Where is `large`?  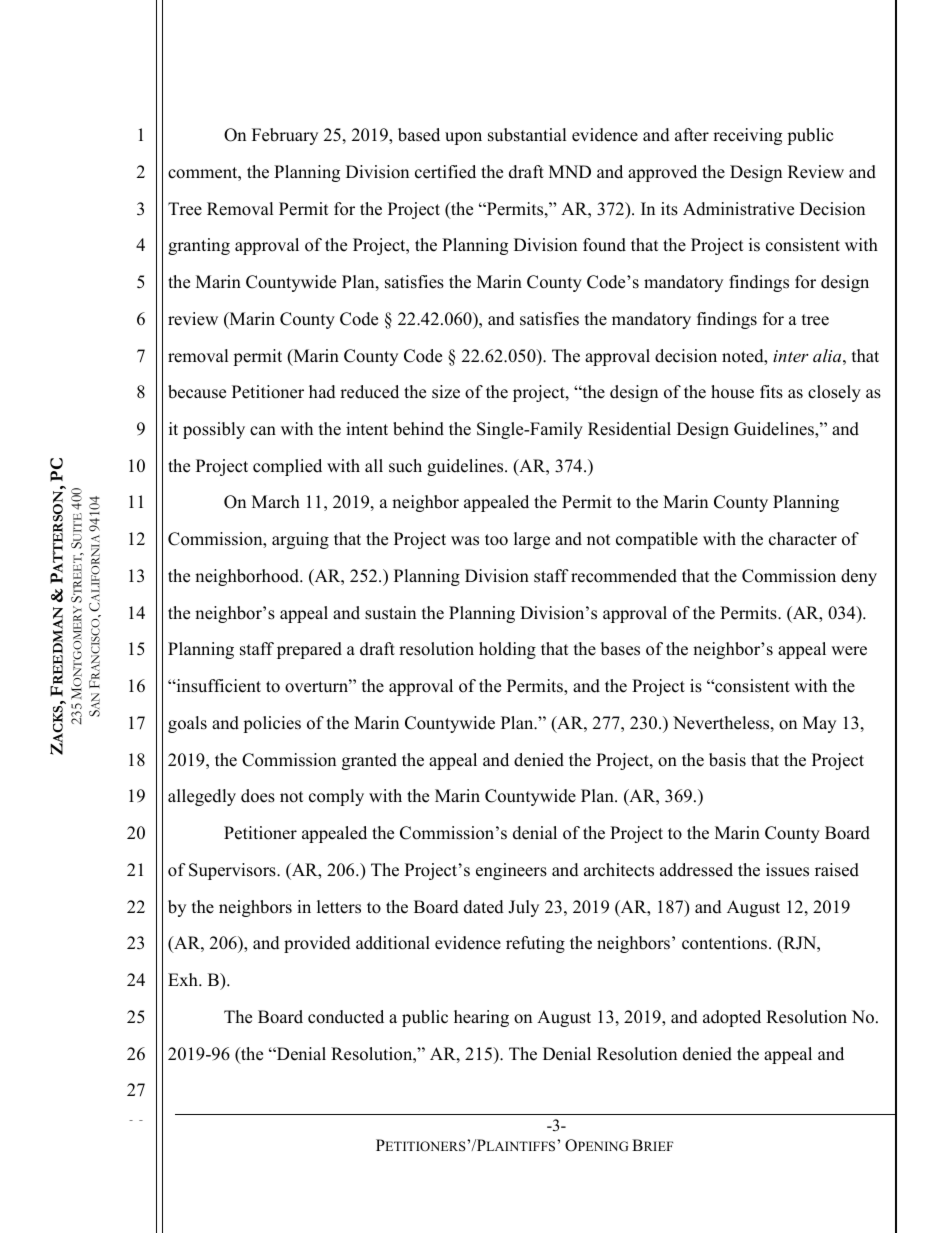
large is located at coordinates (532, 540).
